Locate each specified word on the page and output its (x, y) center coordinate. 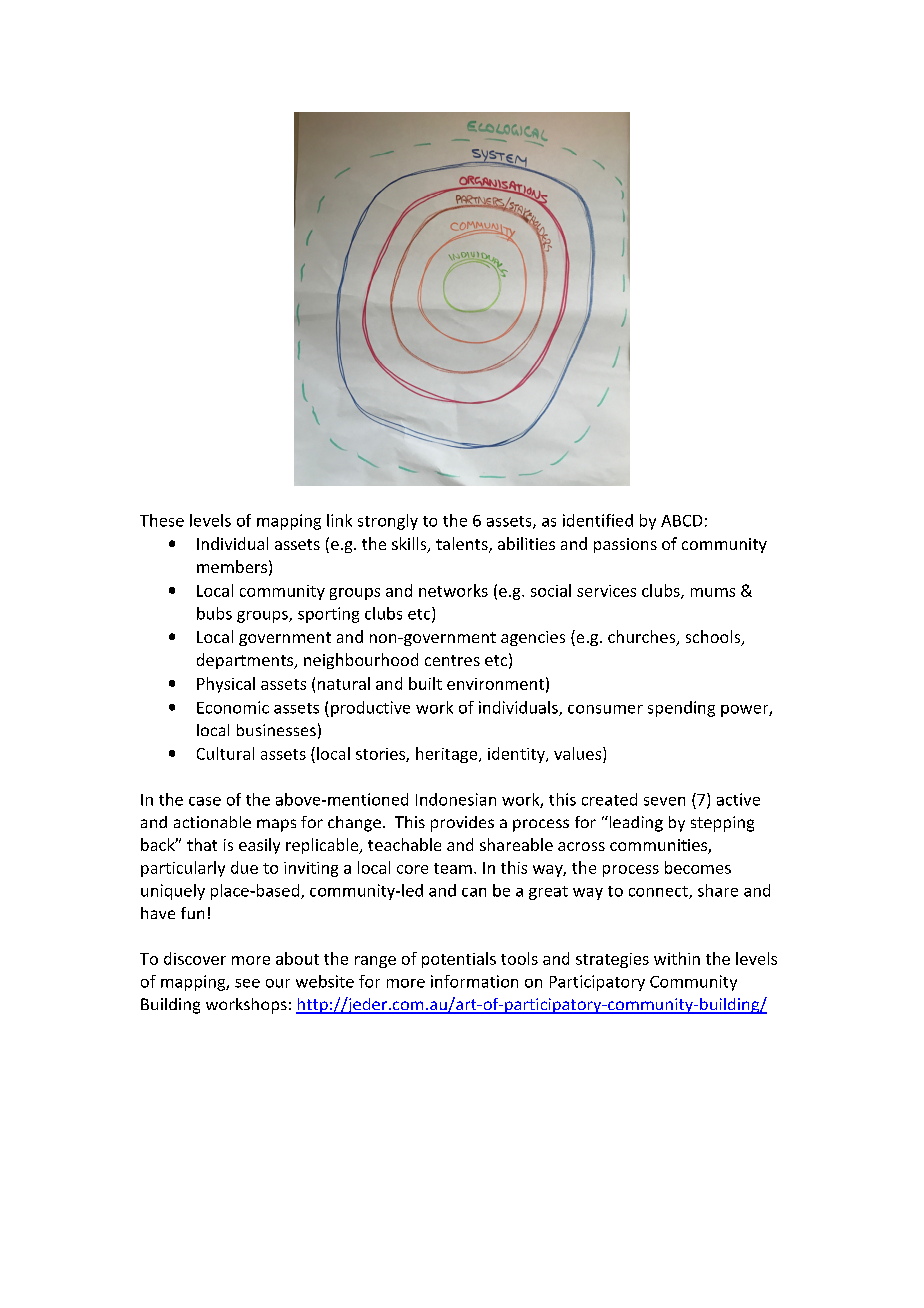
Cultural (225, 753)
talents (463, 545)
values (579, 753)
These (162, 520)
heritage (446, 755)
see (247, 983)
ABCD (681, 521)
